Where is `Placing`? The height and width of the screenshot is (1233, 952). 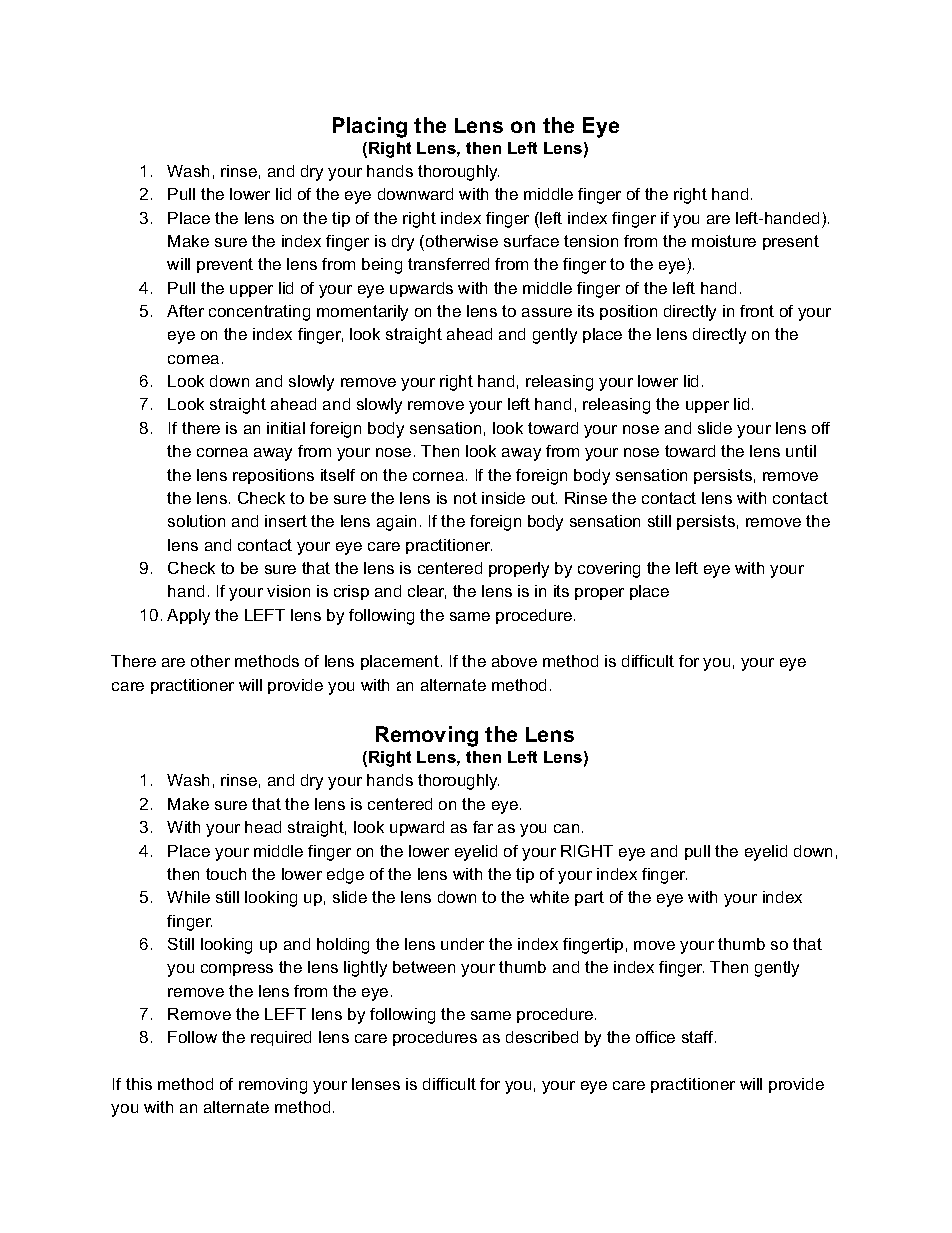 Placing is located at coordinates (370, 127).
